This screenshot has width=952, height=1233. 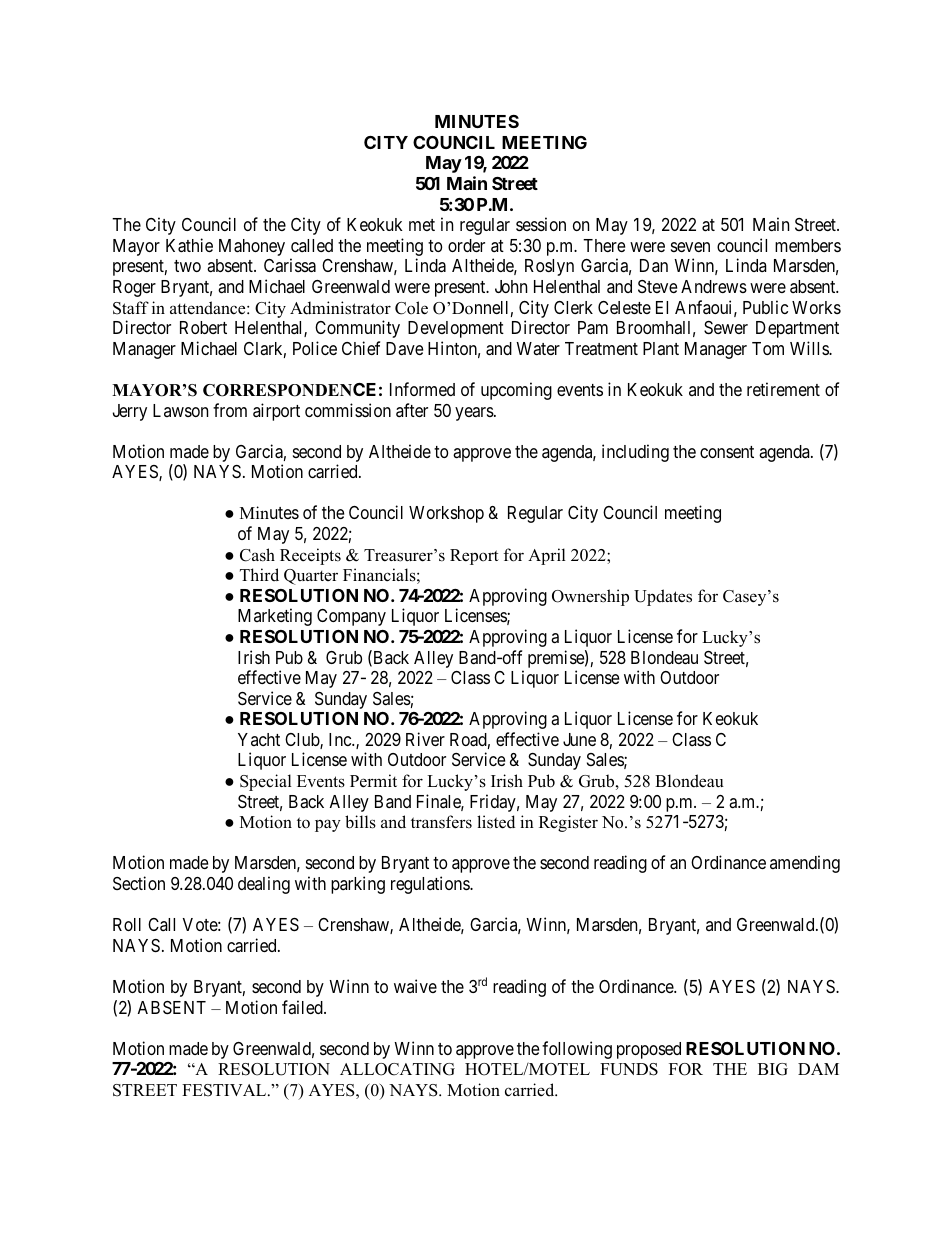 I want to click on consent, so click(x=727, y=452).
